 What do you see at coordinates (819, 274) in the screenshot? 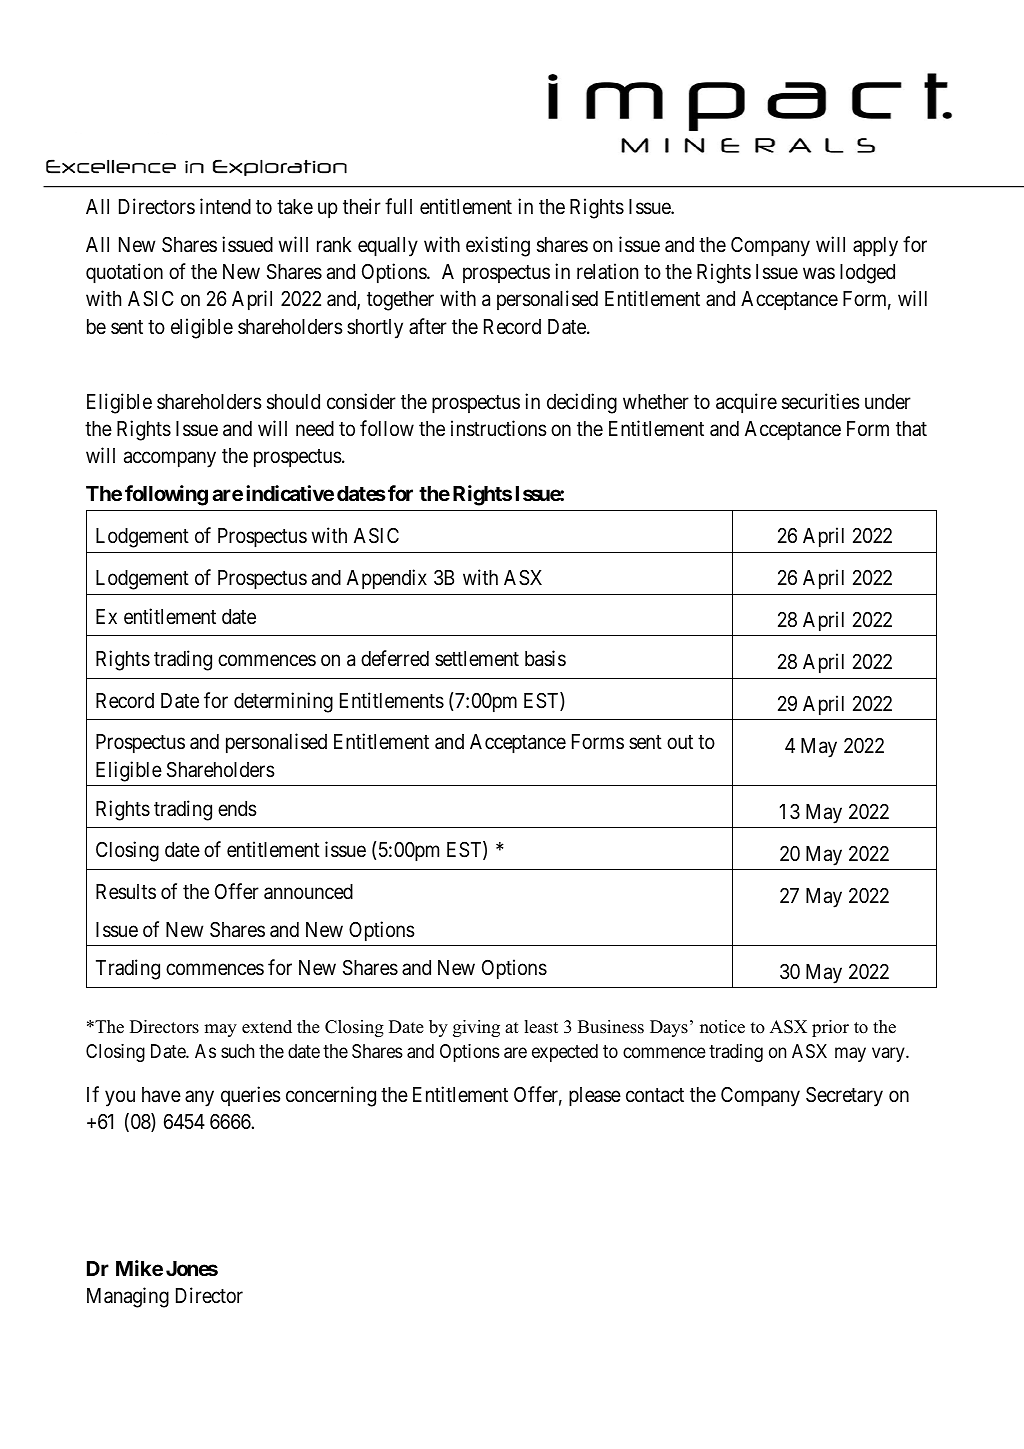
I see `was` at bounding box center [819, 274].
